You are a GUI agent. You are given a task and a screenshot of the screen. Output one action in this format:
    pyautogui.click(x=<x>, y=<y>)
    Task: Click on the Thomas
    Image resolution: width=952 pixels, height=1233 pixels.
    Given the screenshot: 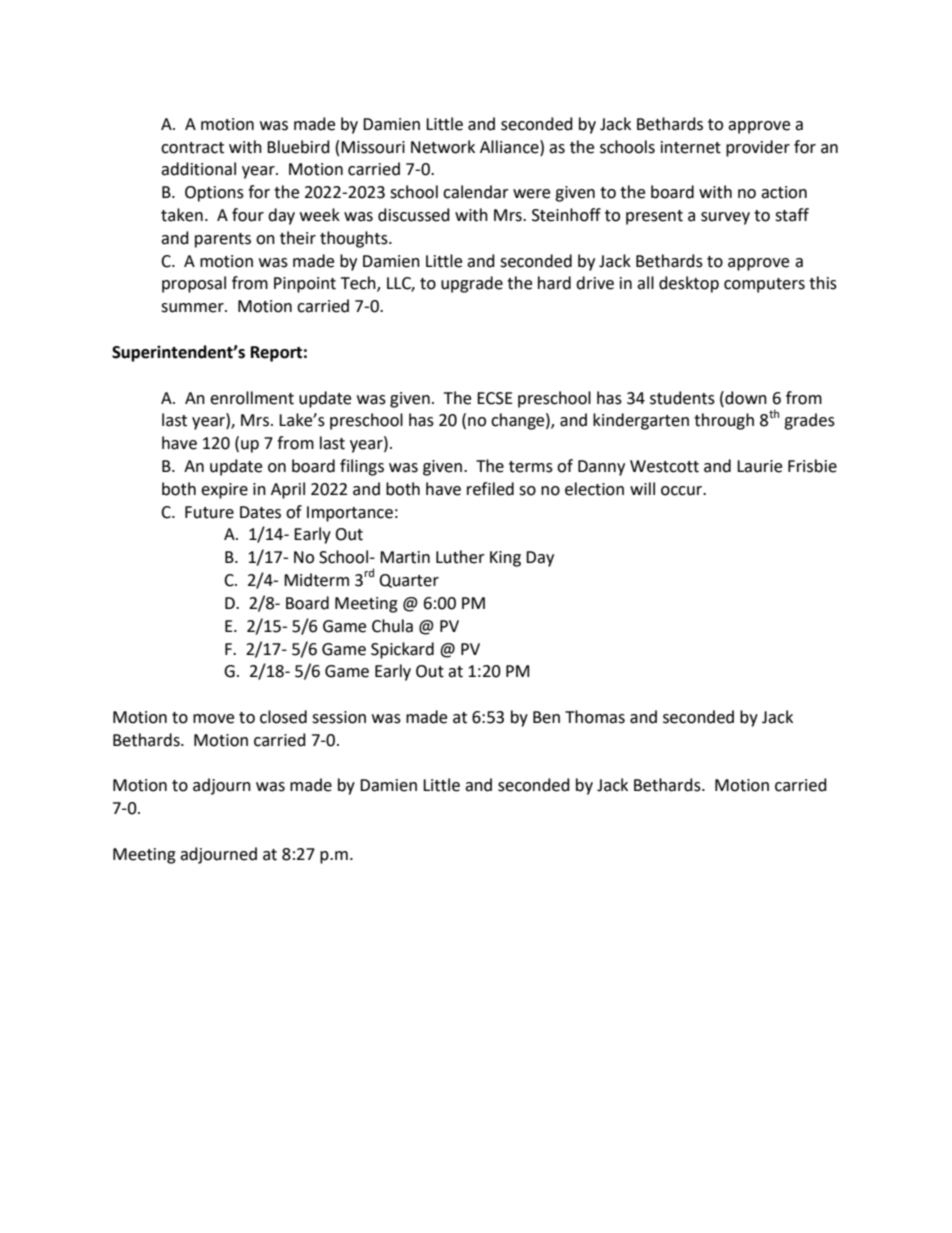 What is the action you would take?
    pyautogui.click(x=595, y=717)
